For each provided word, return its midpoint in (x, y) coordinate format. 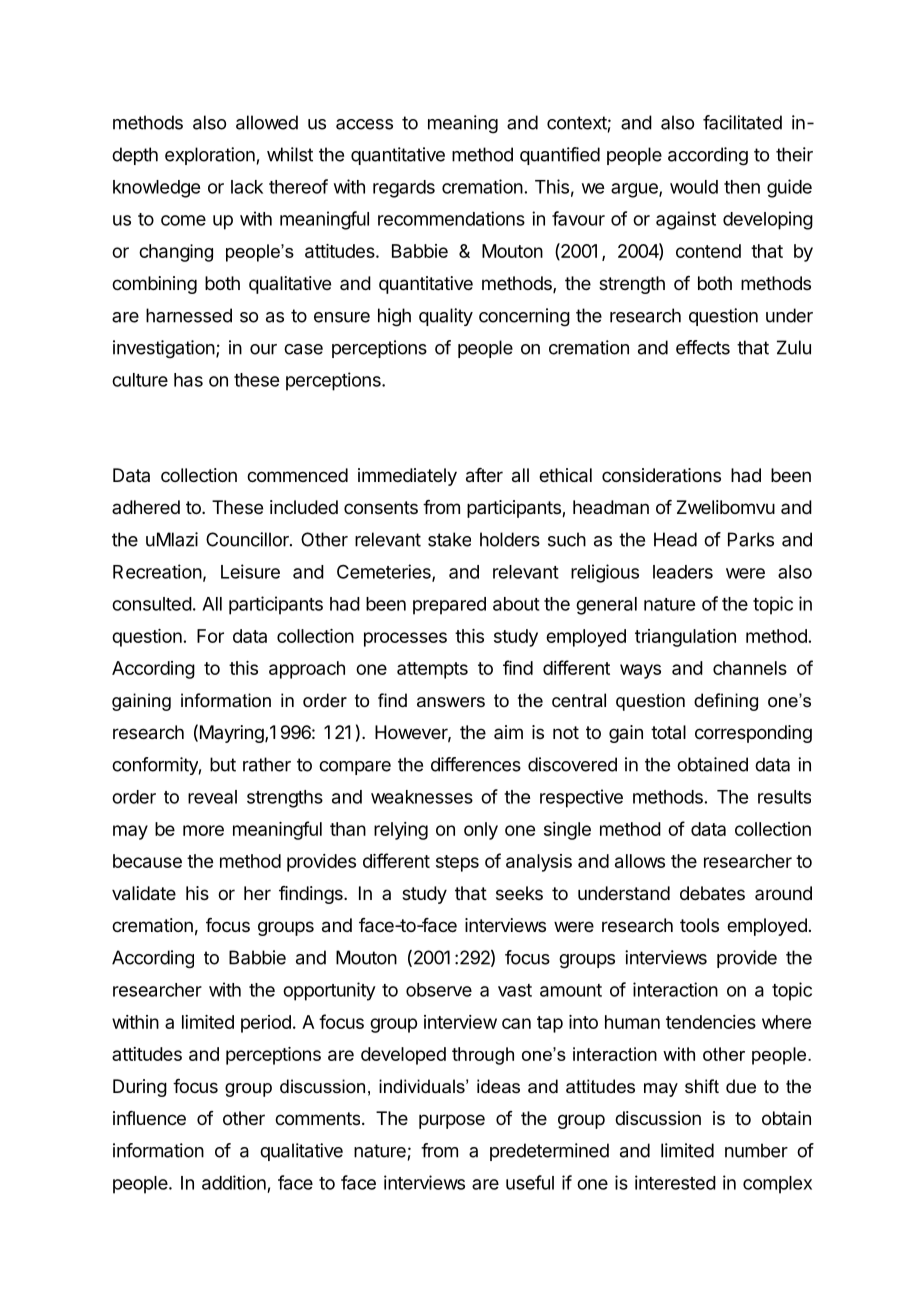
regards (404, 189)
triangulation (685, 638)
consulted (152, 604)
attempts (432, 670)
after (484, 475)
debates (712, 893)
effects (703, 347)
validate (144, 893)
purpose (452, 1121)
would (694, 187)
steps (457, 863)
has (188, 380)
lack (247, 187)
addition (234, 1182)
